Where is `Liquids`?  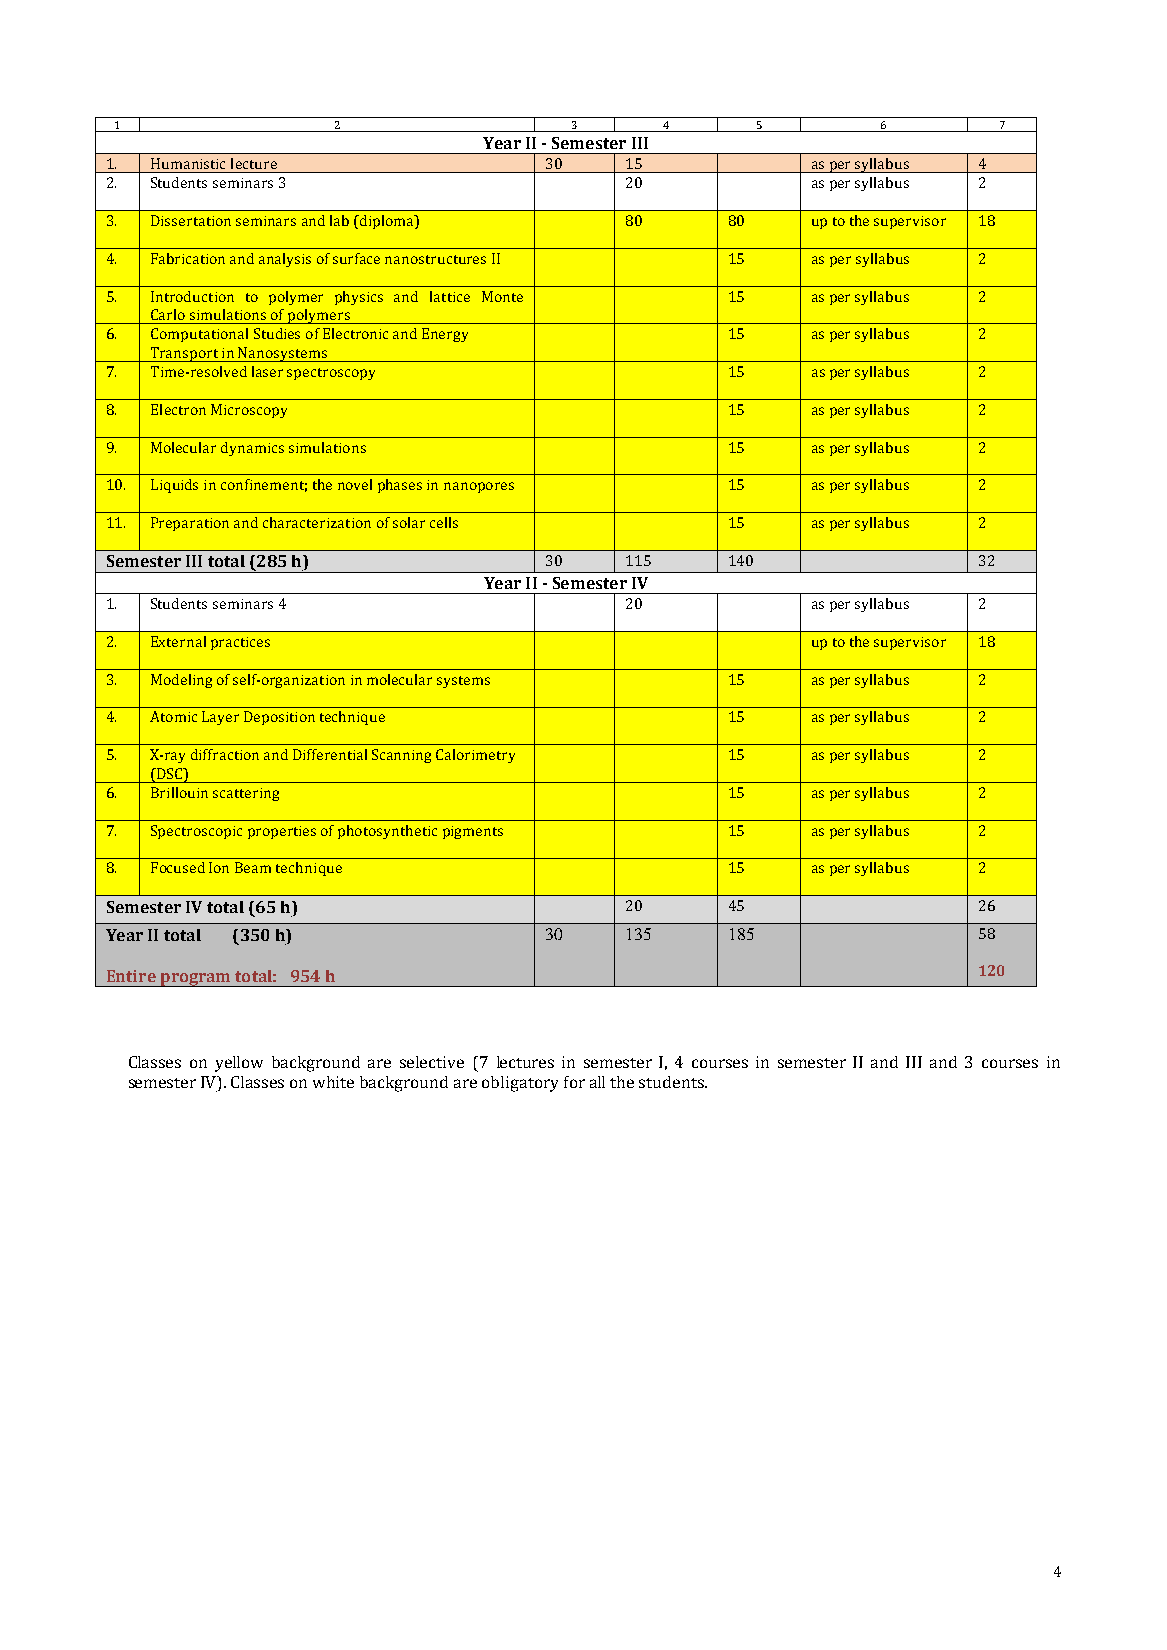 Liquids is located at coordinates (174, 486).
